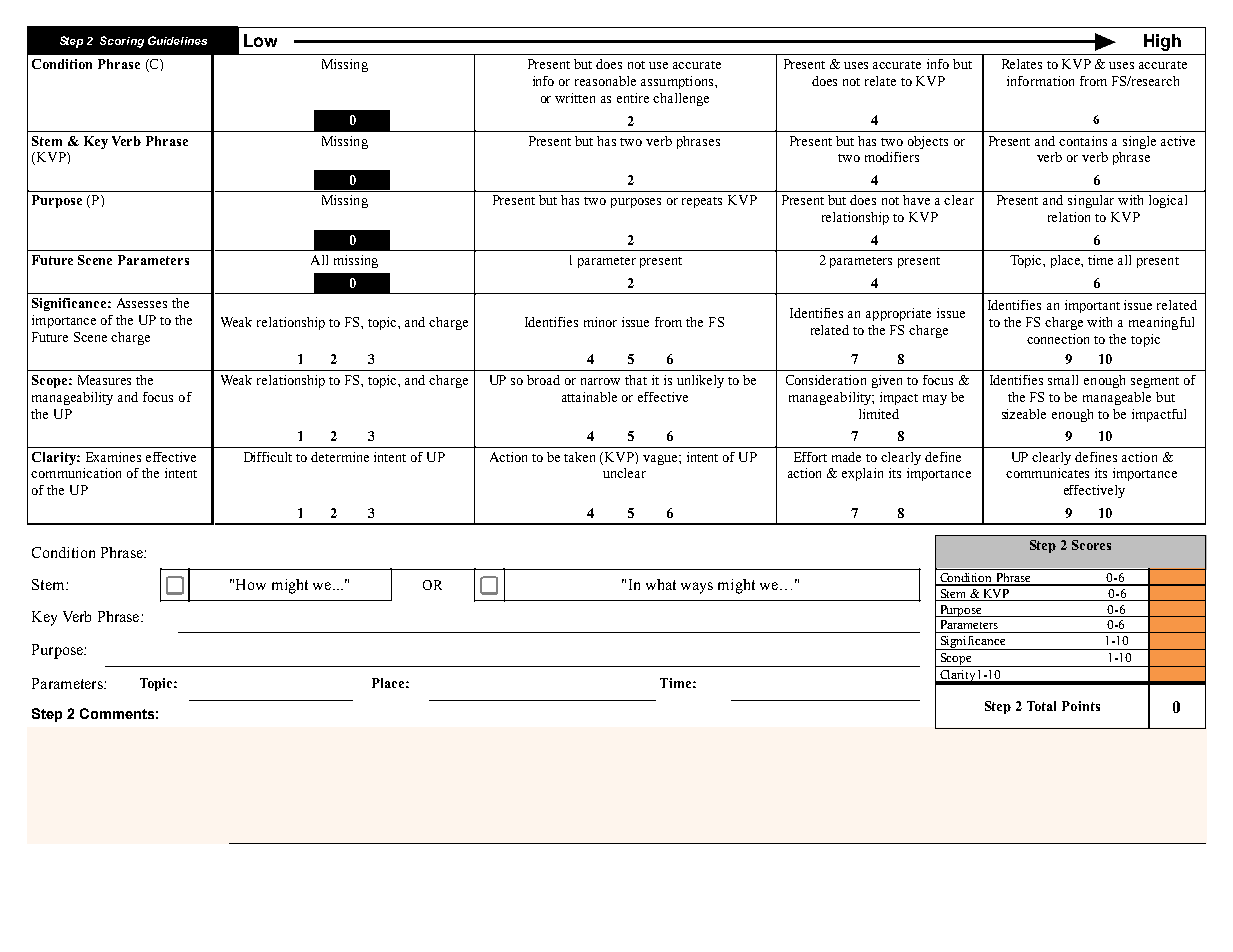  I want to click on vague, so click(661, 460).
